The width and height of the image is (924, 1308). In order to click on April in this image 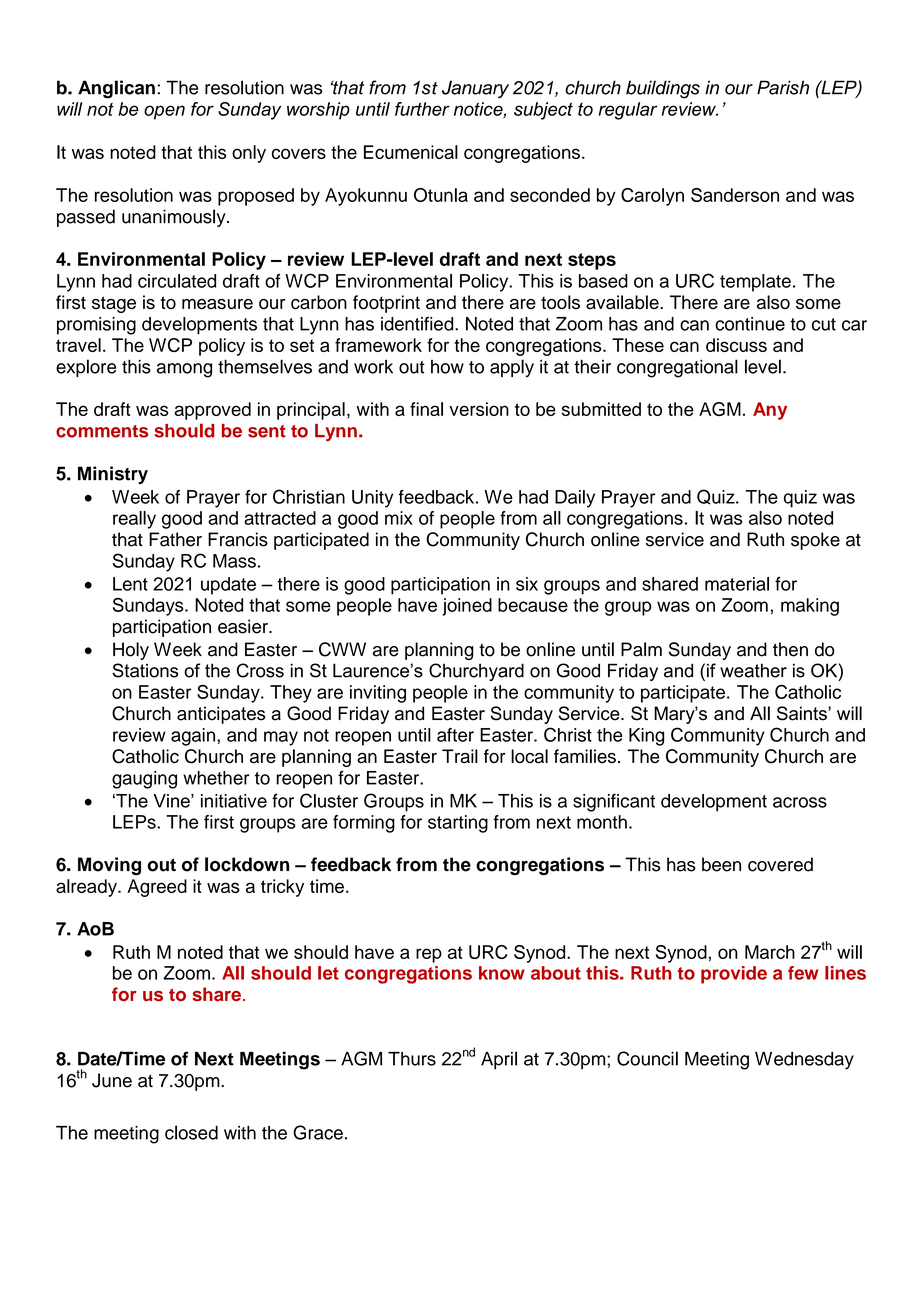, I will do `click(499, 1060)`.
